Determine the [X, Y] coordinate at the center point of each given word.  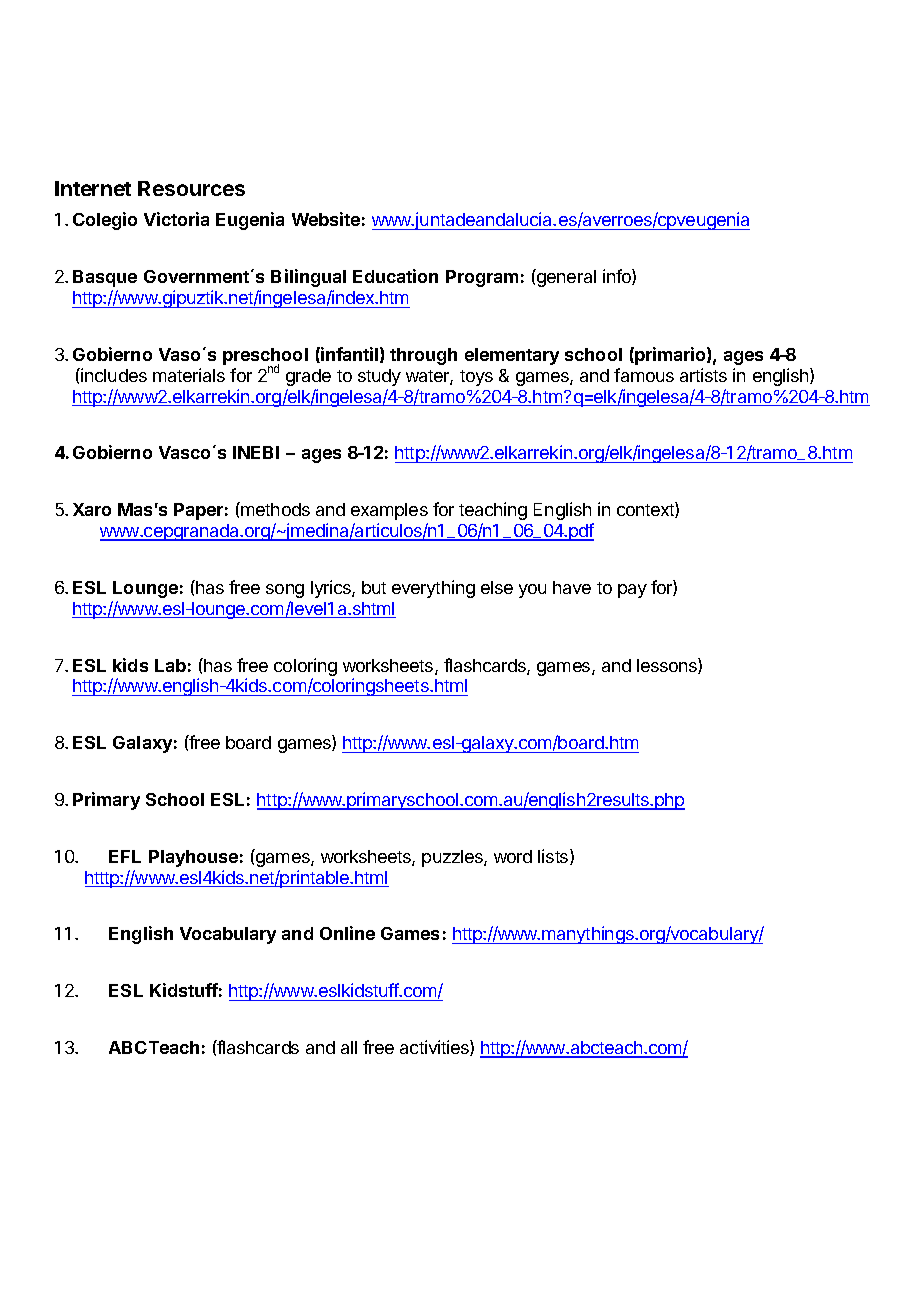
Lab [170, 665]
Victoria [176, 219]
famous [644, 375]
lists [554, 857]
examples [389, 511]
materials [189, 375]
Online [347, 933]
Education [395, 276]
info [618, 277]
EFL [125, 856]
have [572, 587]
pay [632, 591]
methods [274, 509]
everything [433, 589]
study [379, 377]
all [349, 1047]
